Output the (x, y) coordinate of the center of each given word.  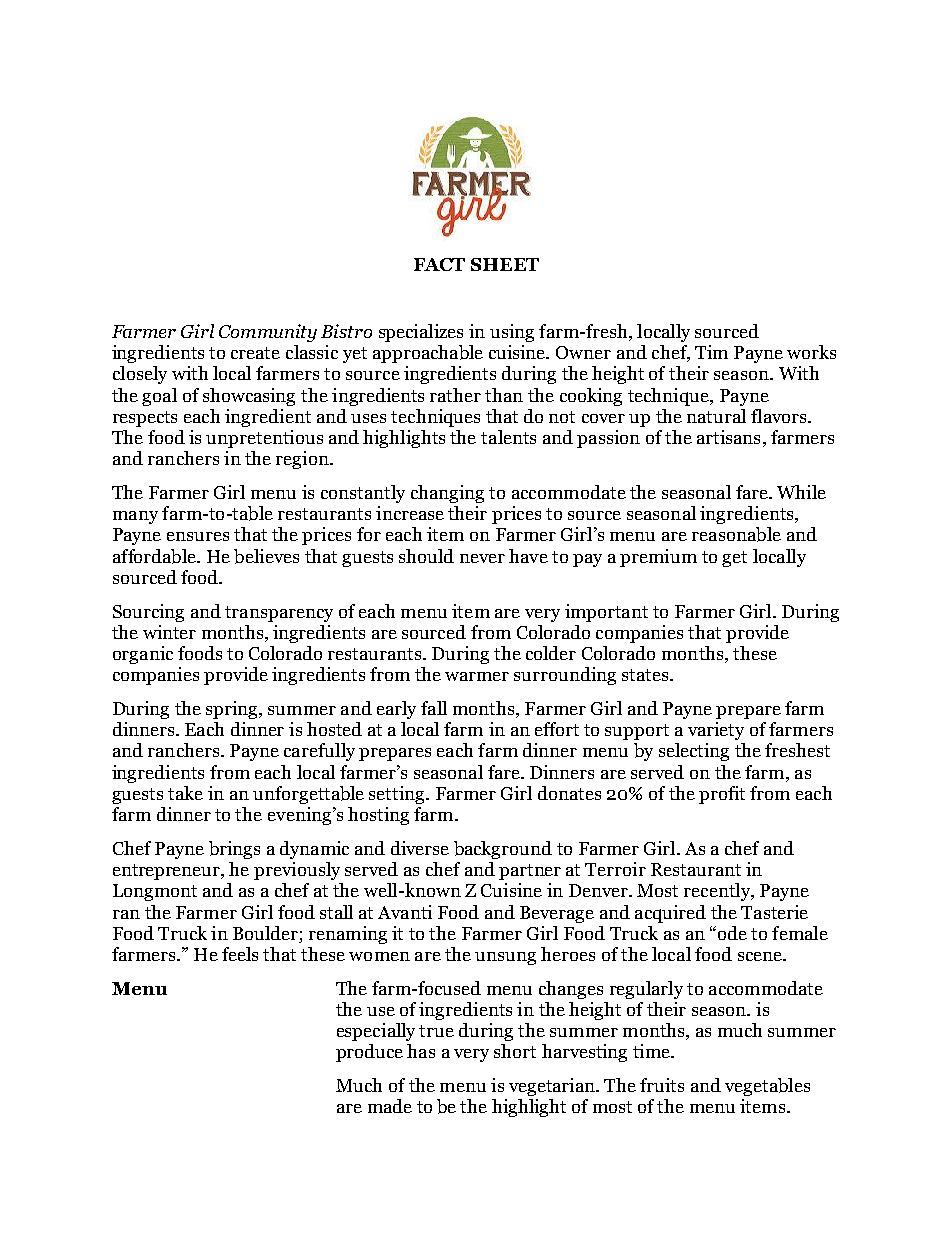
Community (268, 333)
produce (369, 1053)
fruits (662, 1085)
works (811, 352)
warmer (477, 676)
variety (716, 731)
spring (233, 710)
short (515, 1051)
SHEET (505, 264)
